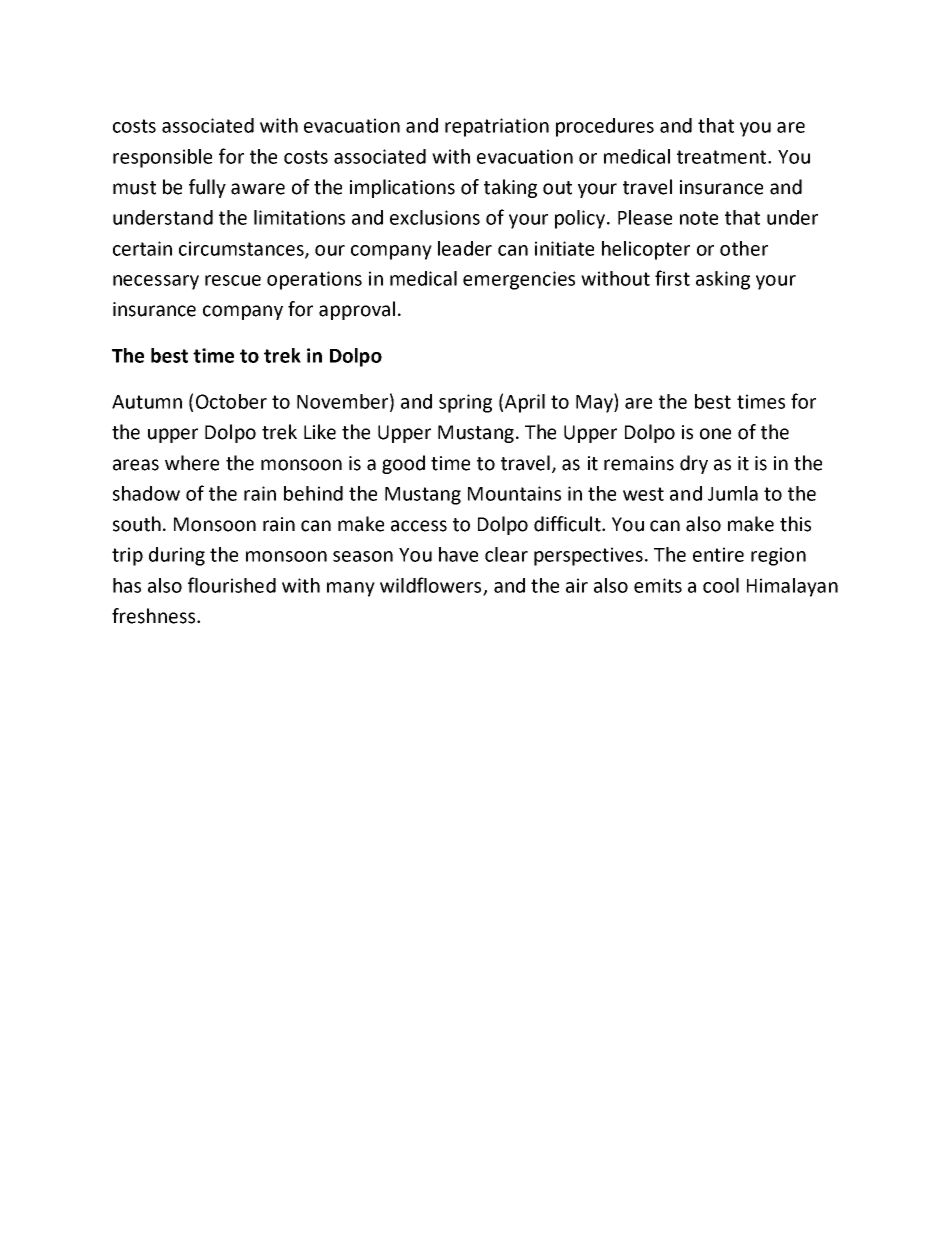 The width and height of the screenshot is (952, 1233). I want to click on circumstances, so click(242, 249).
